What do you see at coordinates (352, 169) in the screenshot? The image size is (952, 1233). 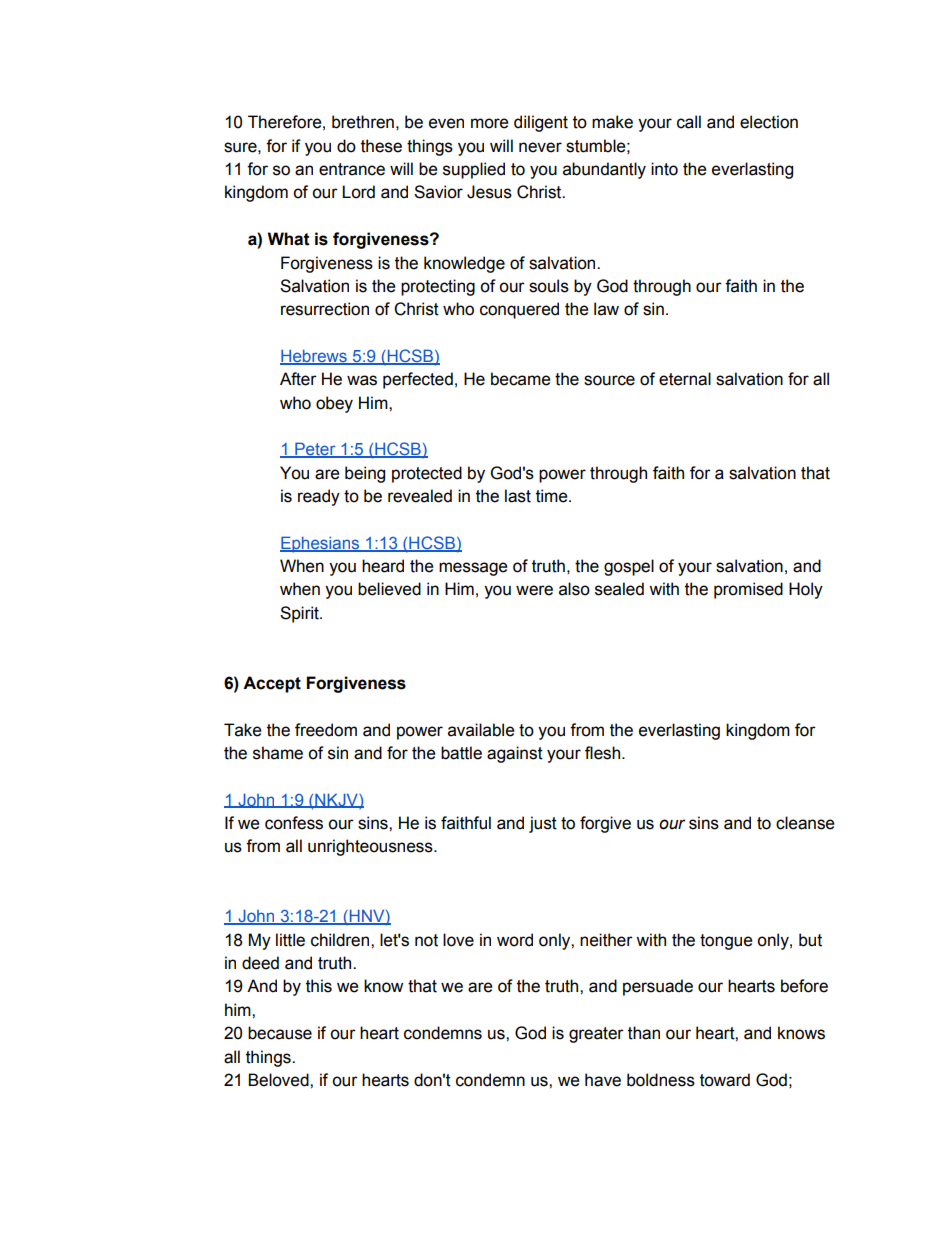 I see `entrance` at bounding box center [352, 169].
